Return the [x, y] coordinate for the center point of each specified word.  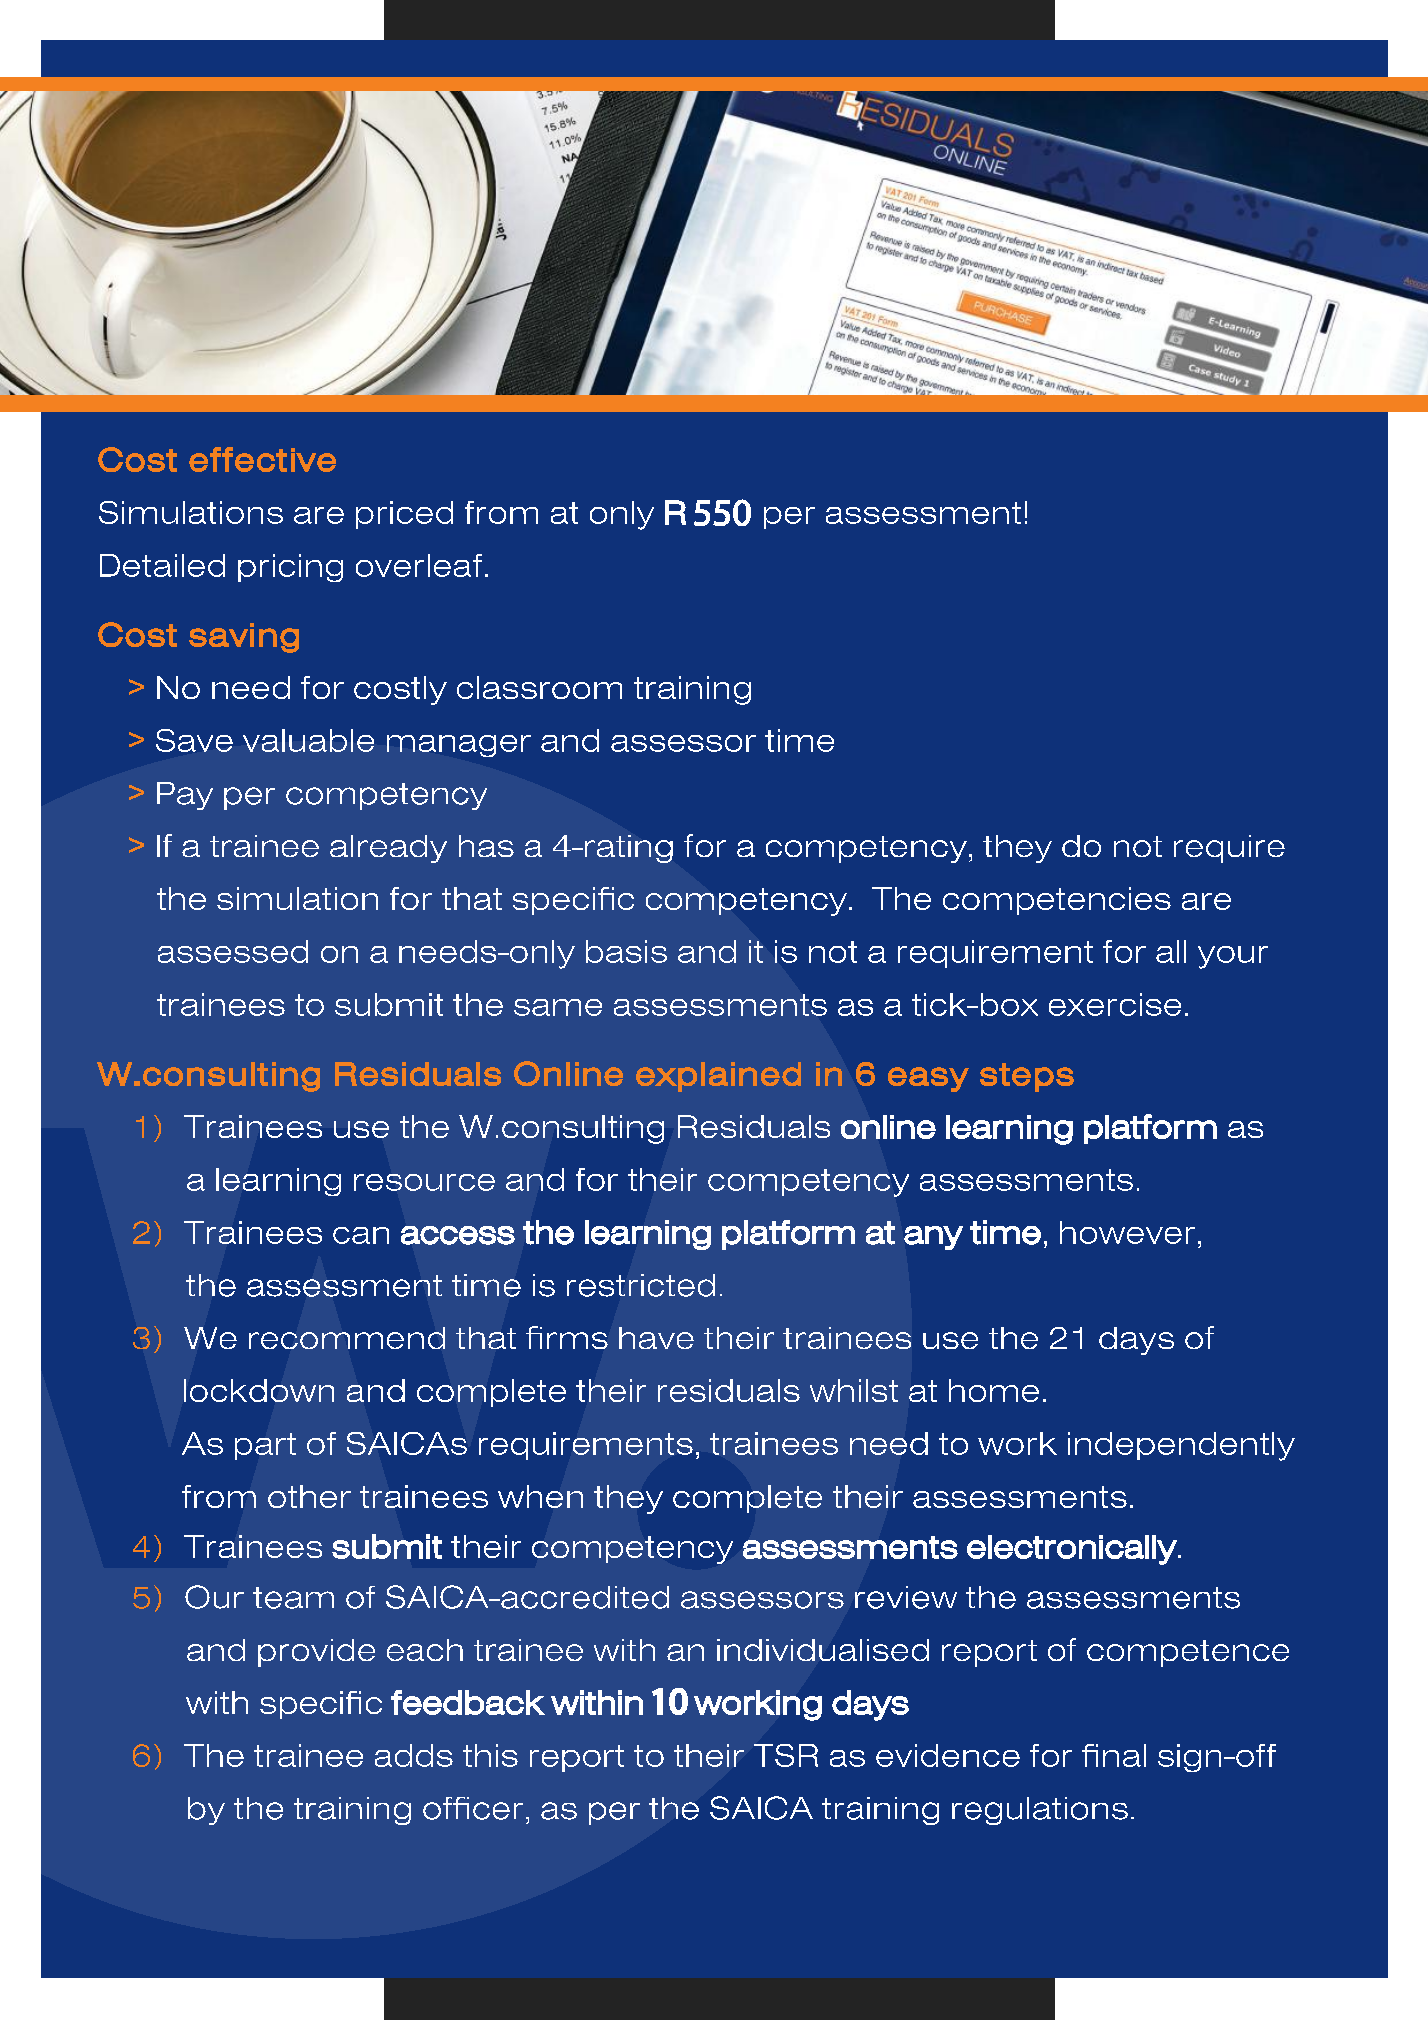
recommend [347, 1338]
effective [262, 459]
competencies [1057, 901]
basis [626, 951]
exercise [1115, 1004]
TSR [786, 1755]
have [656, 1338]
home [994, 1390]
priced [404, 515]
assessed [233, 951]
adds [414, 1755]
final [1114, 1755]
